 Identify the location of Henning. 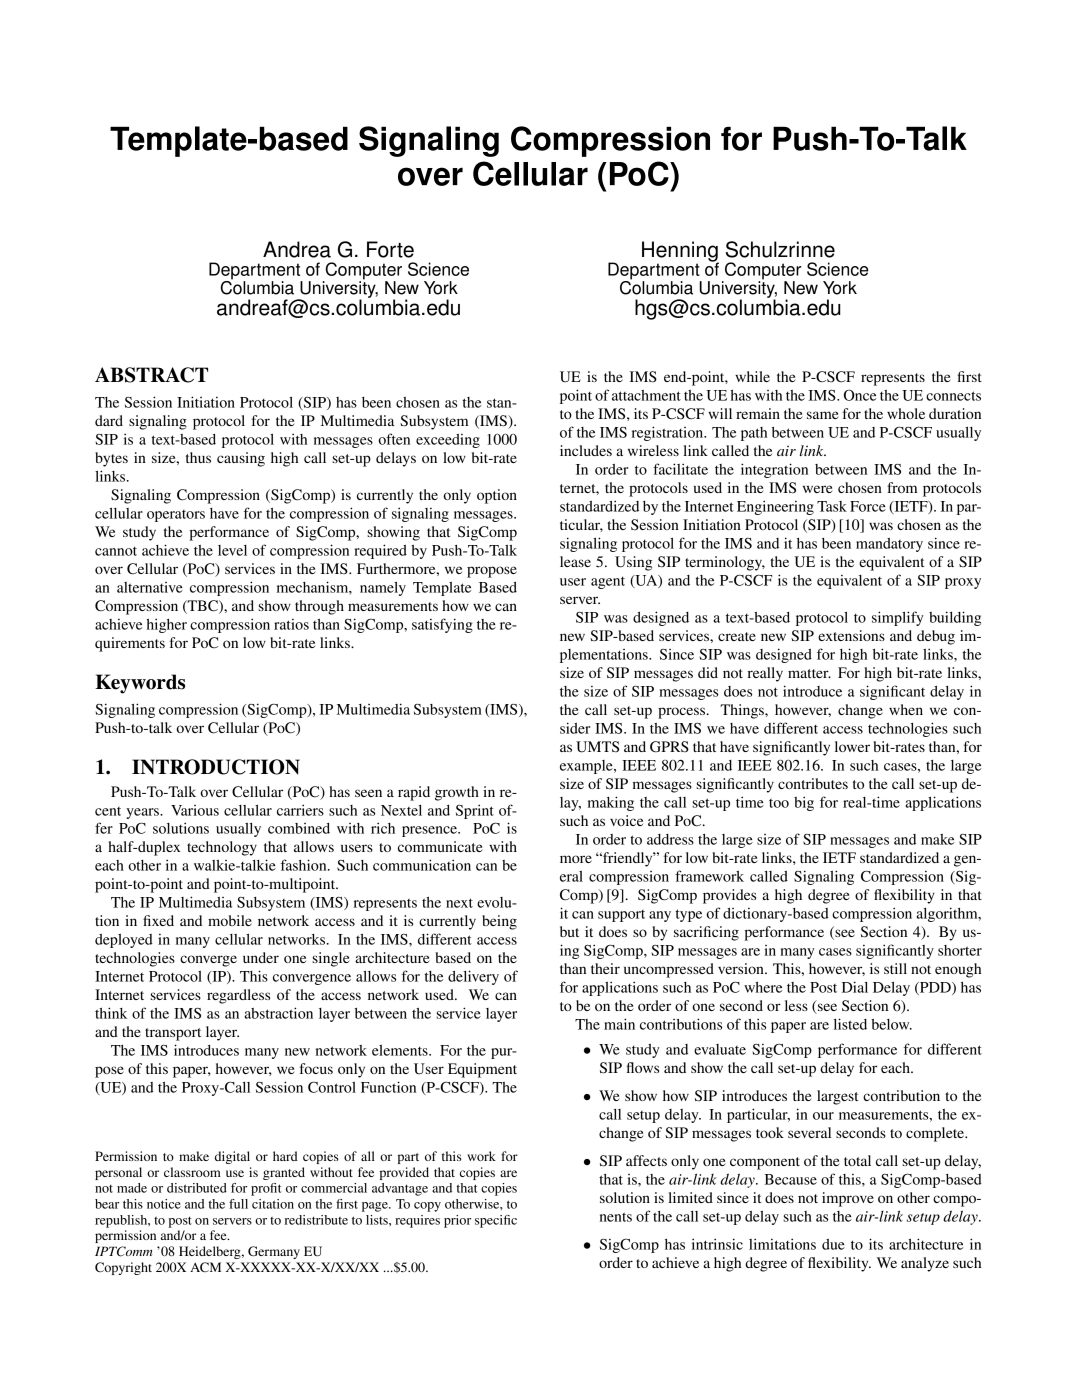
(680, 252).
